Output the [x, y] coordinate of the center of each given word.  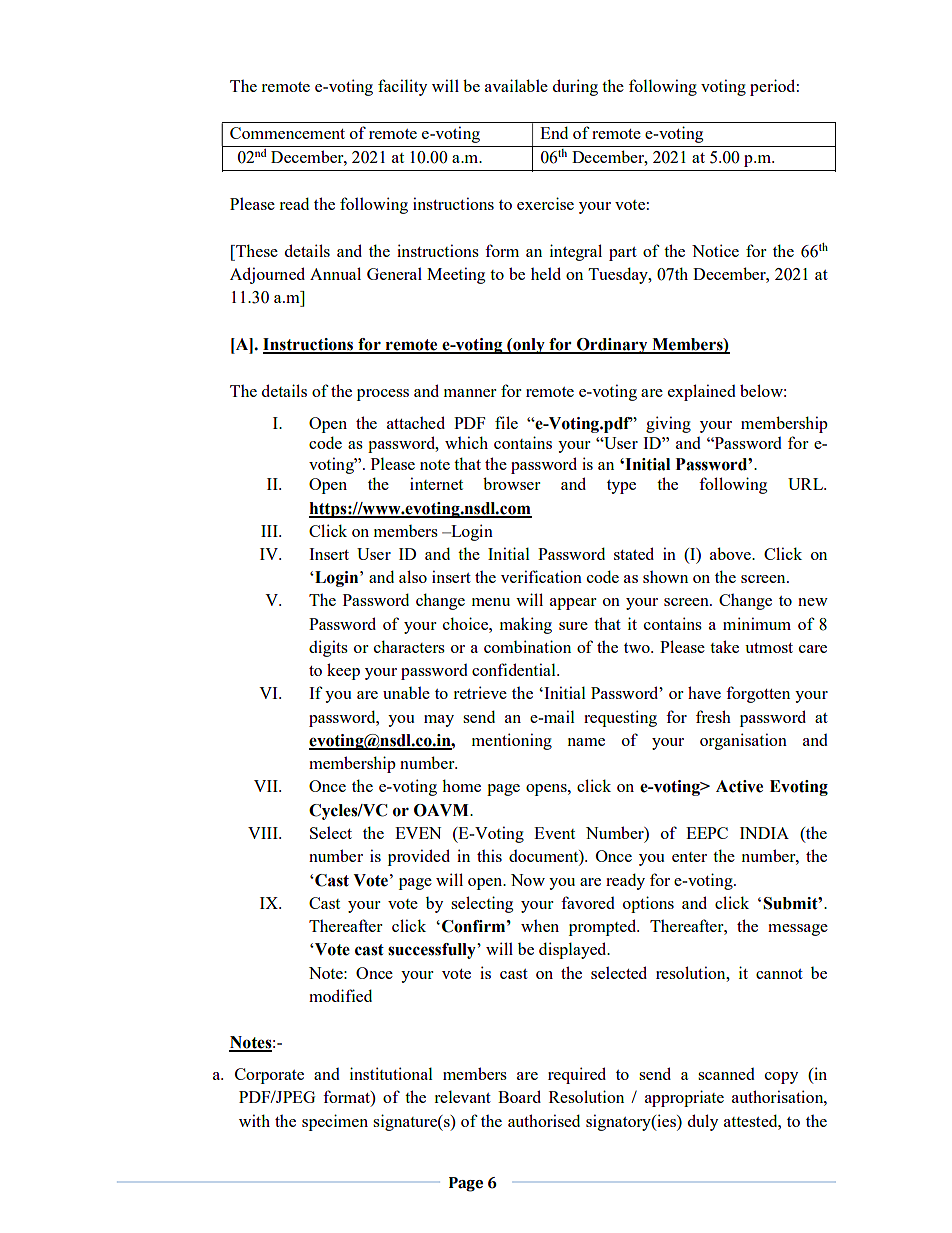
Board [519, 1096]
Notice [715, 250]
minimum [757, 623]
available [516, 85]
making [526, 625]
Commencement [287, 133]
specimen [335, 1122]
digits [328, 648]
